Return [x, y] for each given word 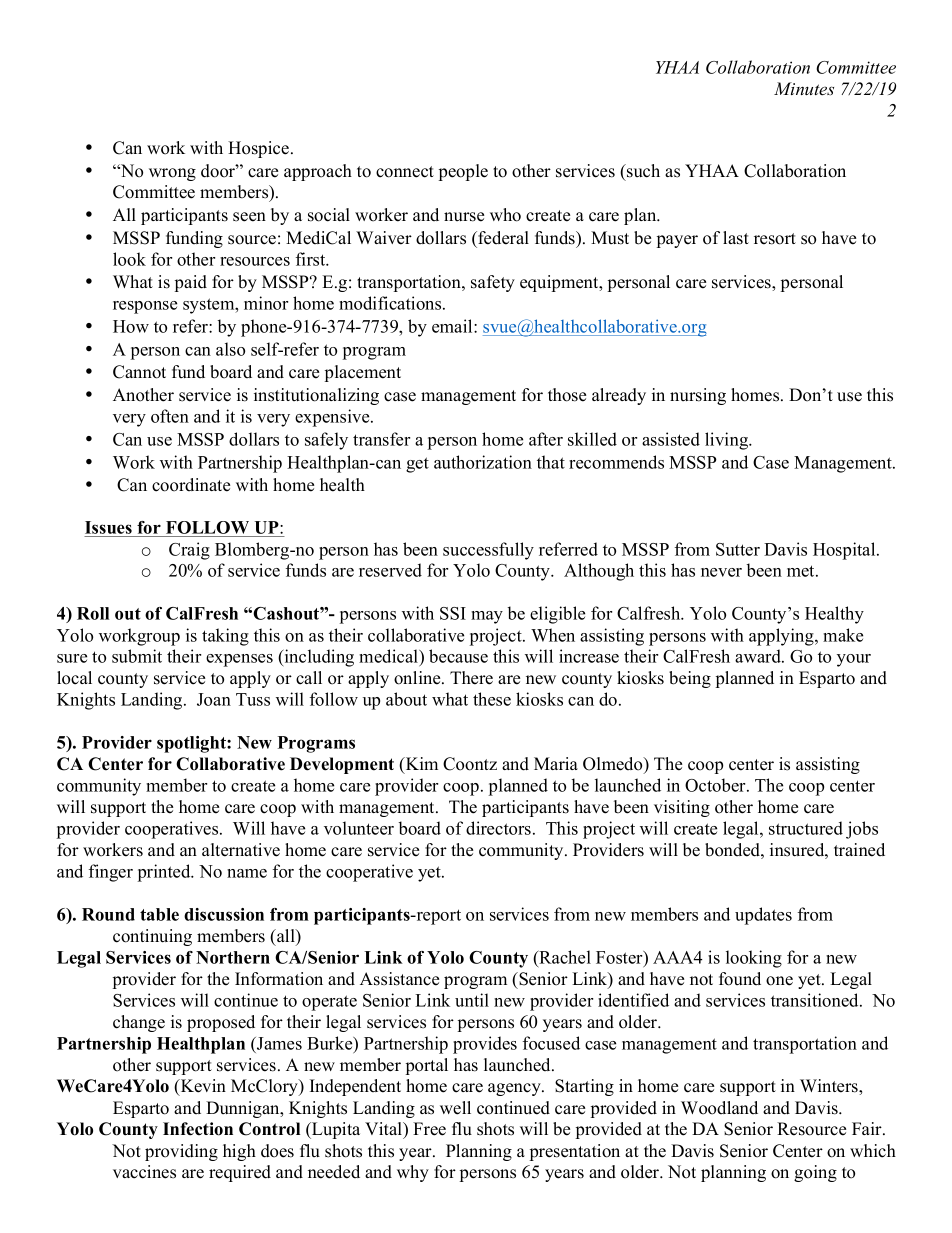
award [759, 656]
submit [137, 656]
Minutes [804, 89]
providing [181, 1152]
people [463, 172]
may [487, 617]
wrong [172, 174]
